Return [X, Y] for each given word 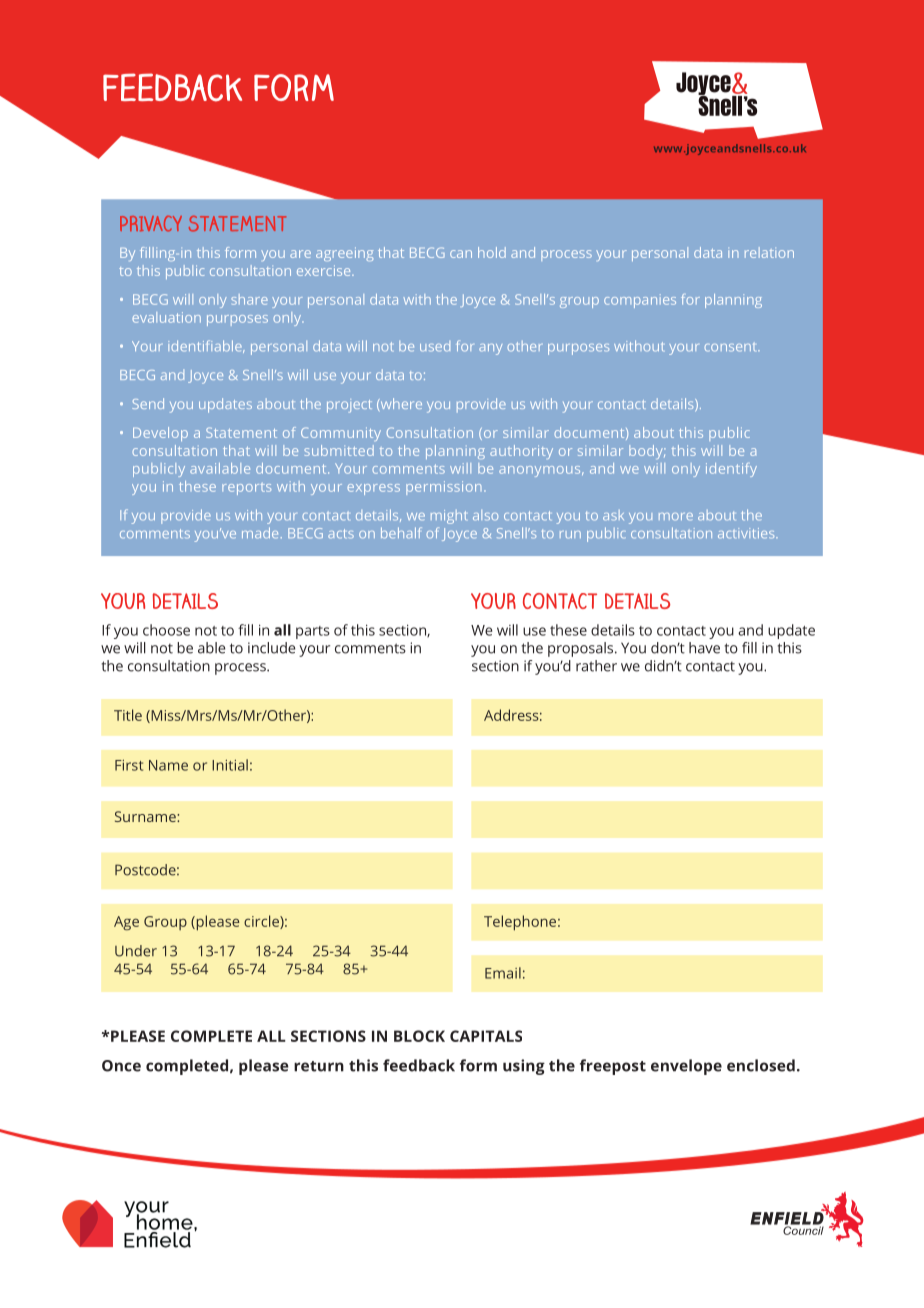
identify [731, 470]
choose [166, 630]
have [704, 648]
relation [769, 252]
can [461, 254]
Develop [160, 434]
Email [503, 973]
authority [521, 452]
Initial [230, 765]
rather [596, 666]
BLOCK [419, 1036]
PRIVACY [151, 223]
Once [121, 1066]
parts [313, 632]
